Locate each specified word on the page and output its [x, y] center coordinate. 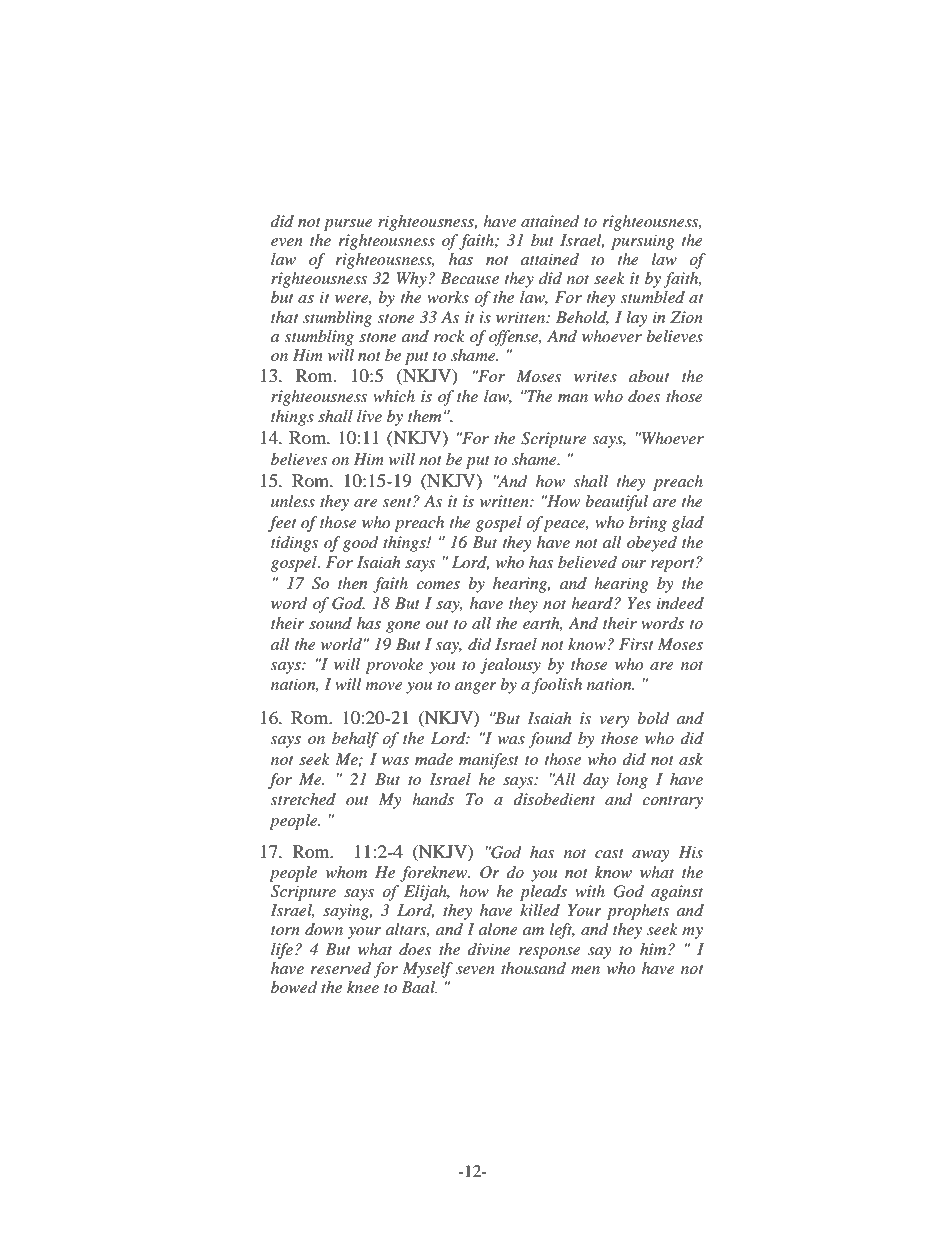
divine [489, 949]
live [369, 416]
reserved [340, 968]
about [649, 376]
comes [438, 585]
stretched [303, 799]
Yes [639, 603]
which [394, 396]
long [632, 781]
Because [469, 278]
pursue [348, 225]
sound [330, 623]
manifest [489, 761]
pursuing [643, 242]
